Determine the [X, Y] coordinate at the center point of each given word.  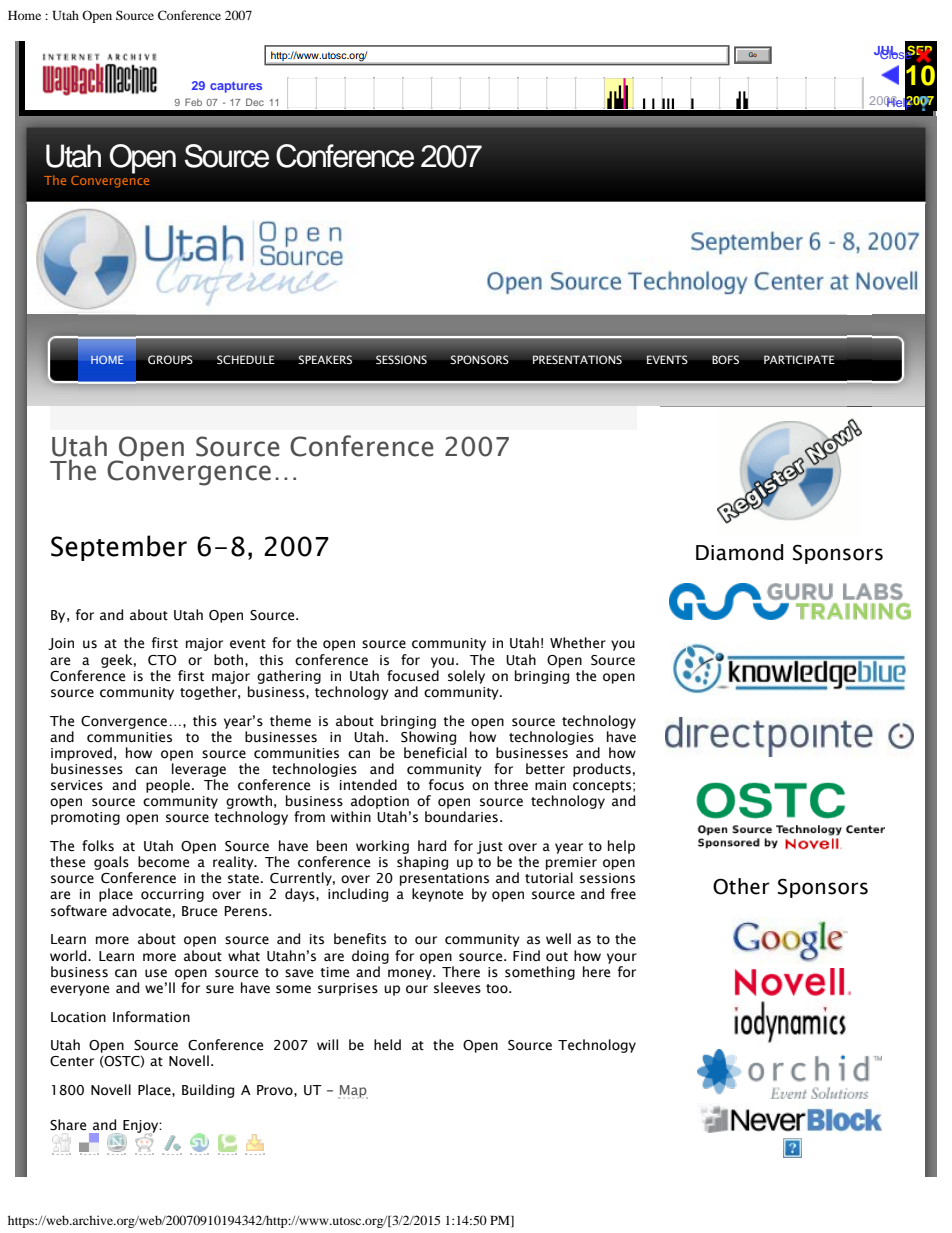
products [602, 770]
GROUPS [170, 359]
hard [432, 845]
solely [466, 677]
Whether [578, 643]
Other [741, 886]
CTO [162, 660]
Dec [255, 102]
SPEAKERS [325, 359]
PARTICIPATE [799, 359]
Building [208, 1091]
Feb [193, 102]
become [163, 862]
